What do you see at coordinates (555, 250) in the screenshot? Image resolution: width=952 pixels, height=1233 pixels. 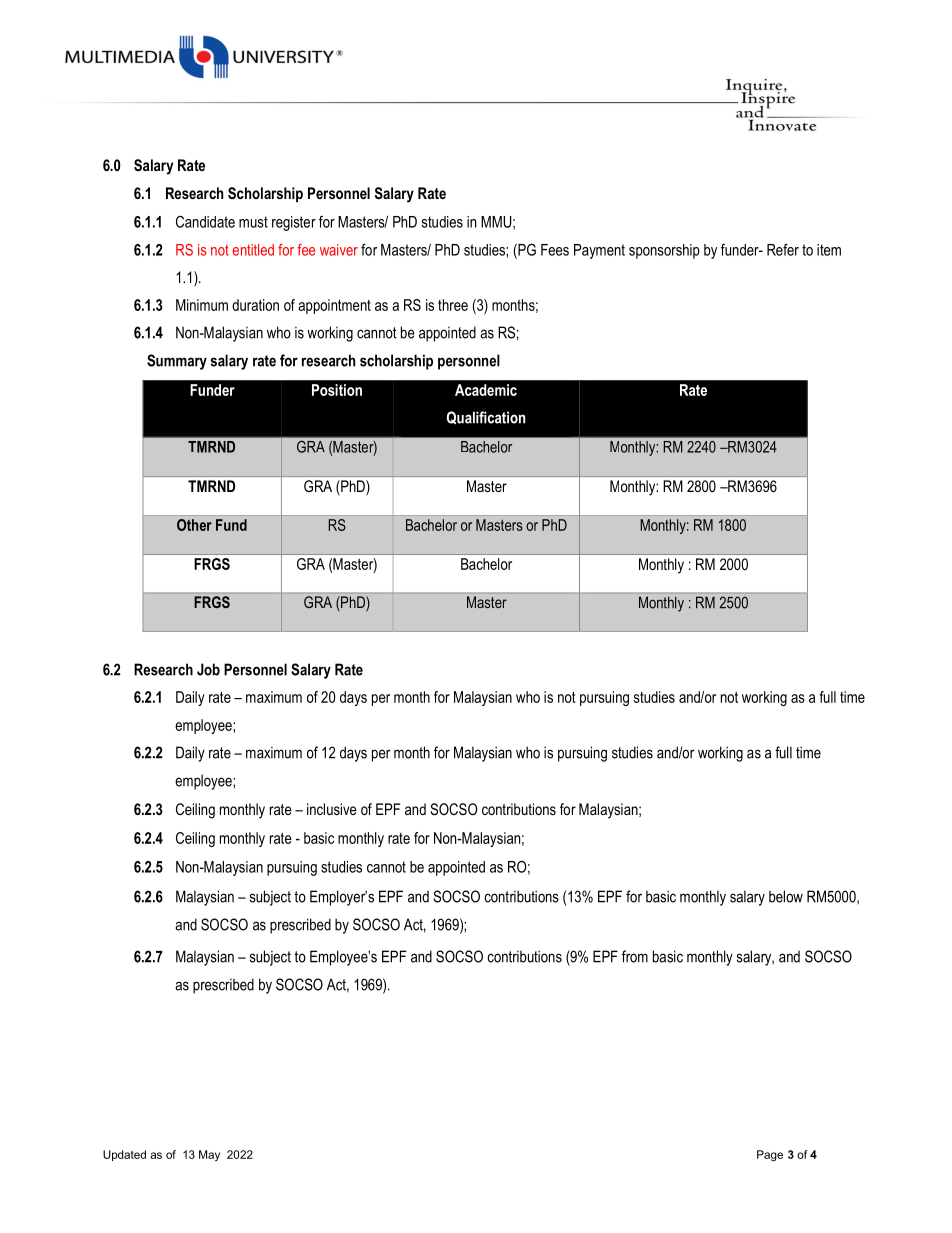 I see `Fees` at bounding box center [555, 250].
